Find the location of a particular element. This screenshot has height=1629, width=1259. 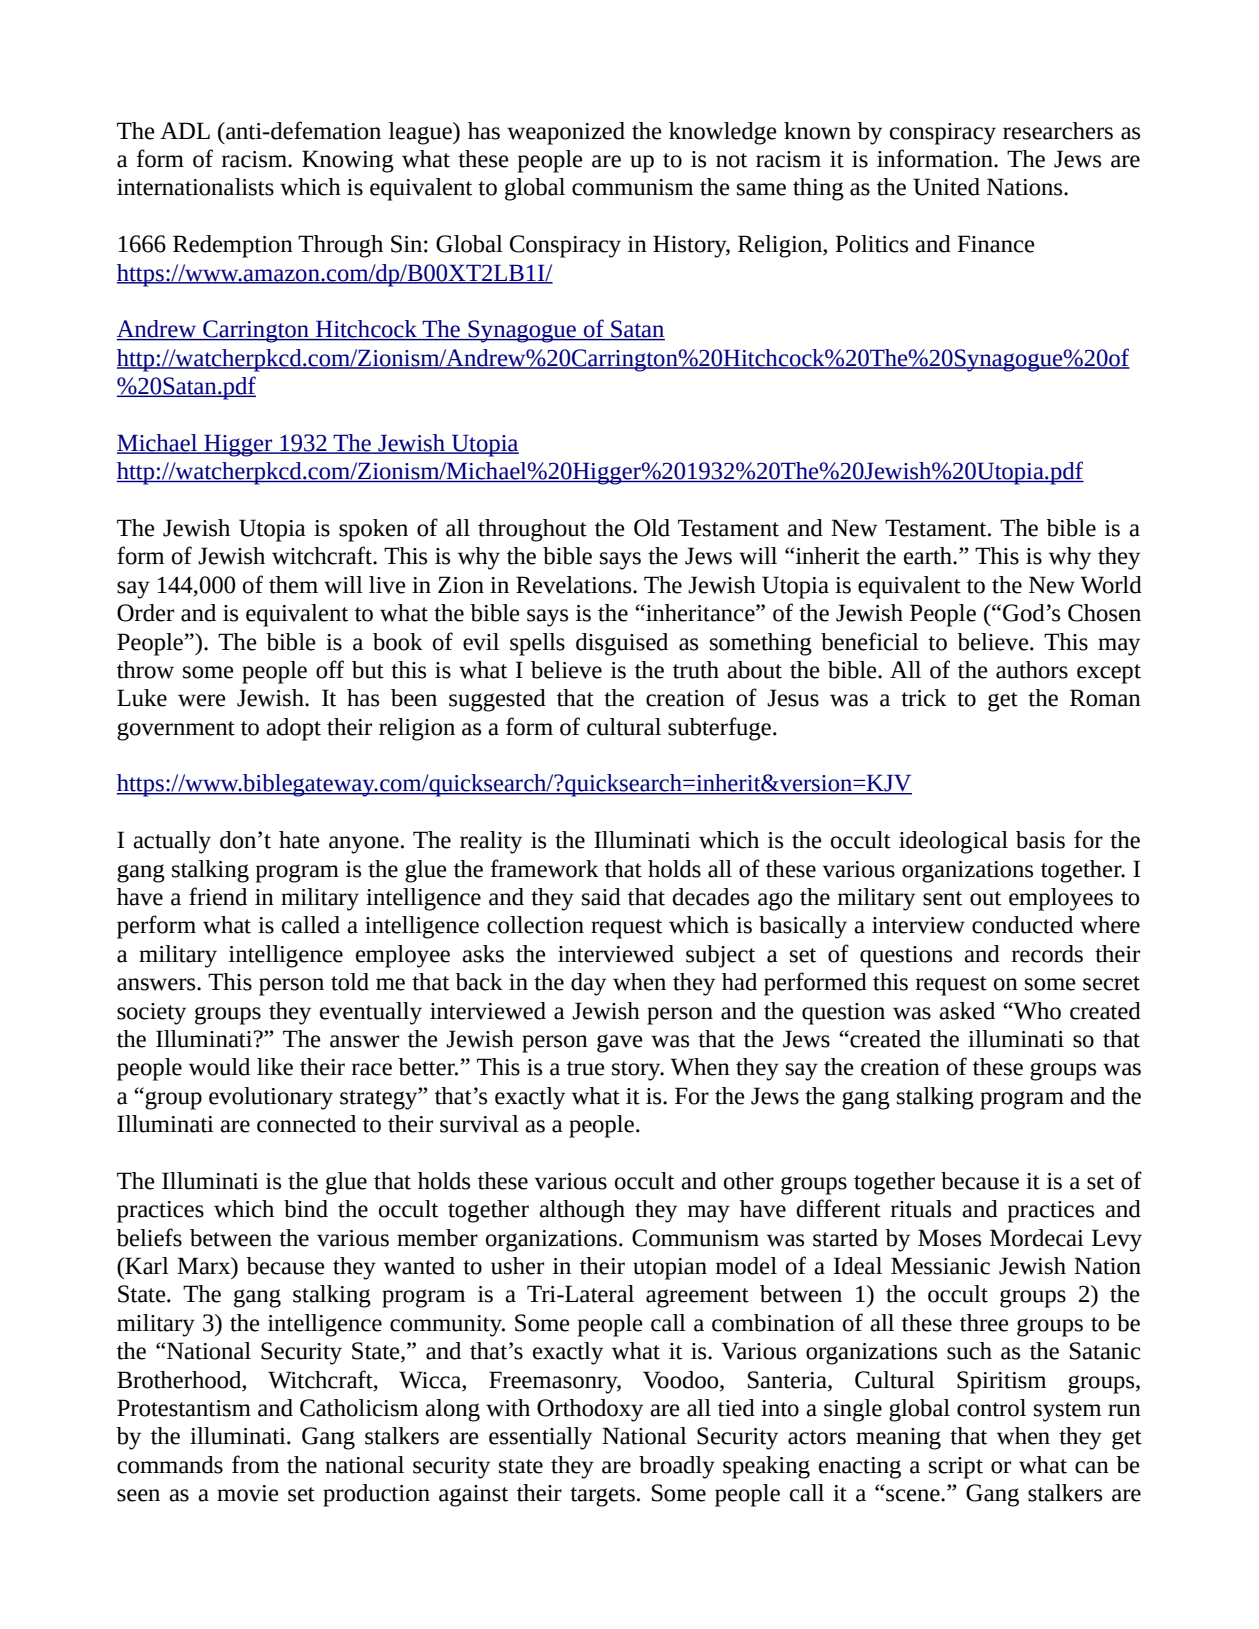

like is located at coordinates (275, 1067).
